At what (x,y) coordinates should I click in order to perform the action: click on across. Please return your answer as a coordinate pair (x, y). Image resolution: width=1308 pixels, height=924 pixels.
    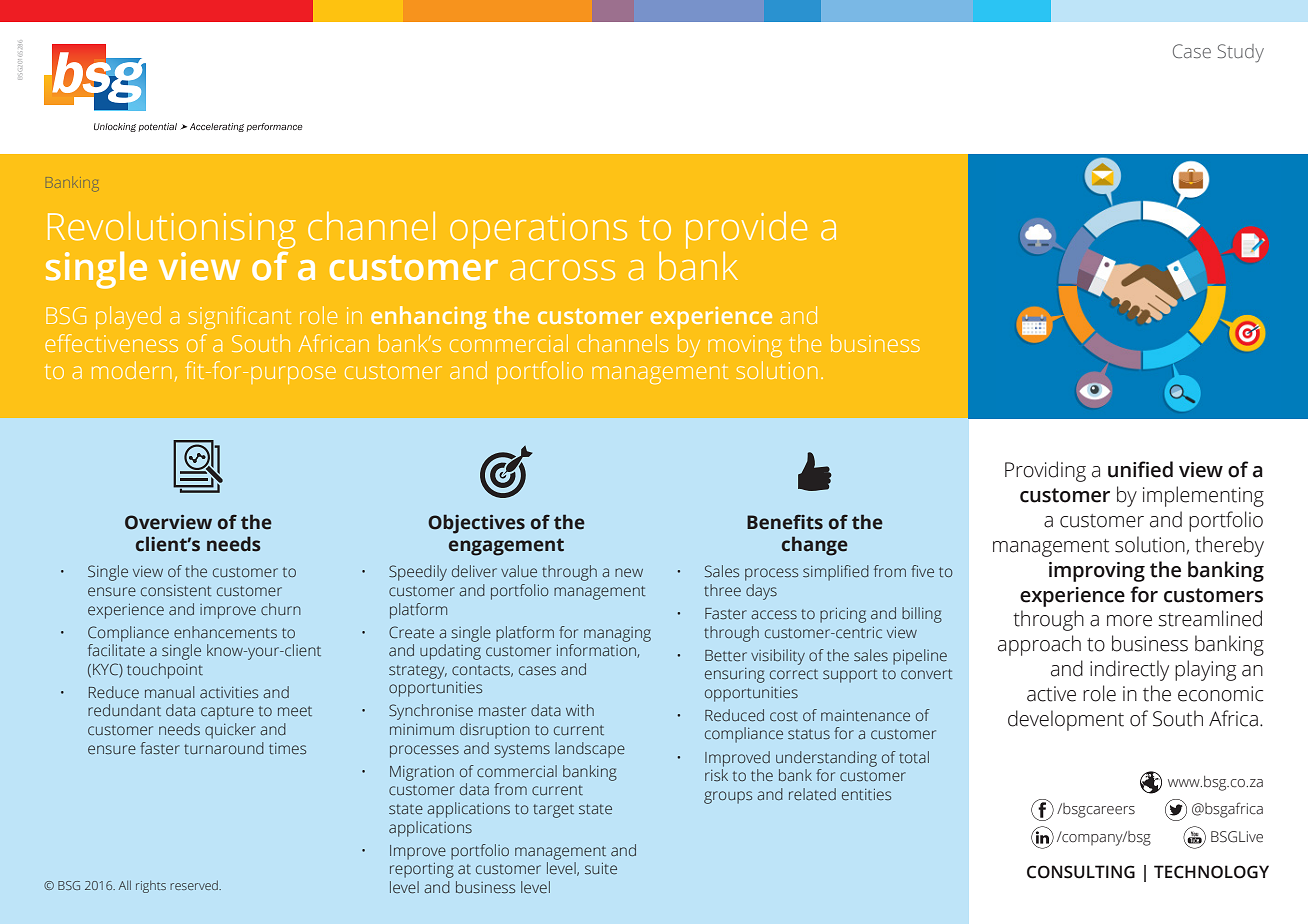
    Looking at the image, I should click on (562, 270).
